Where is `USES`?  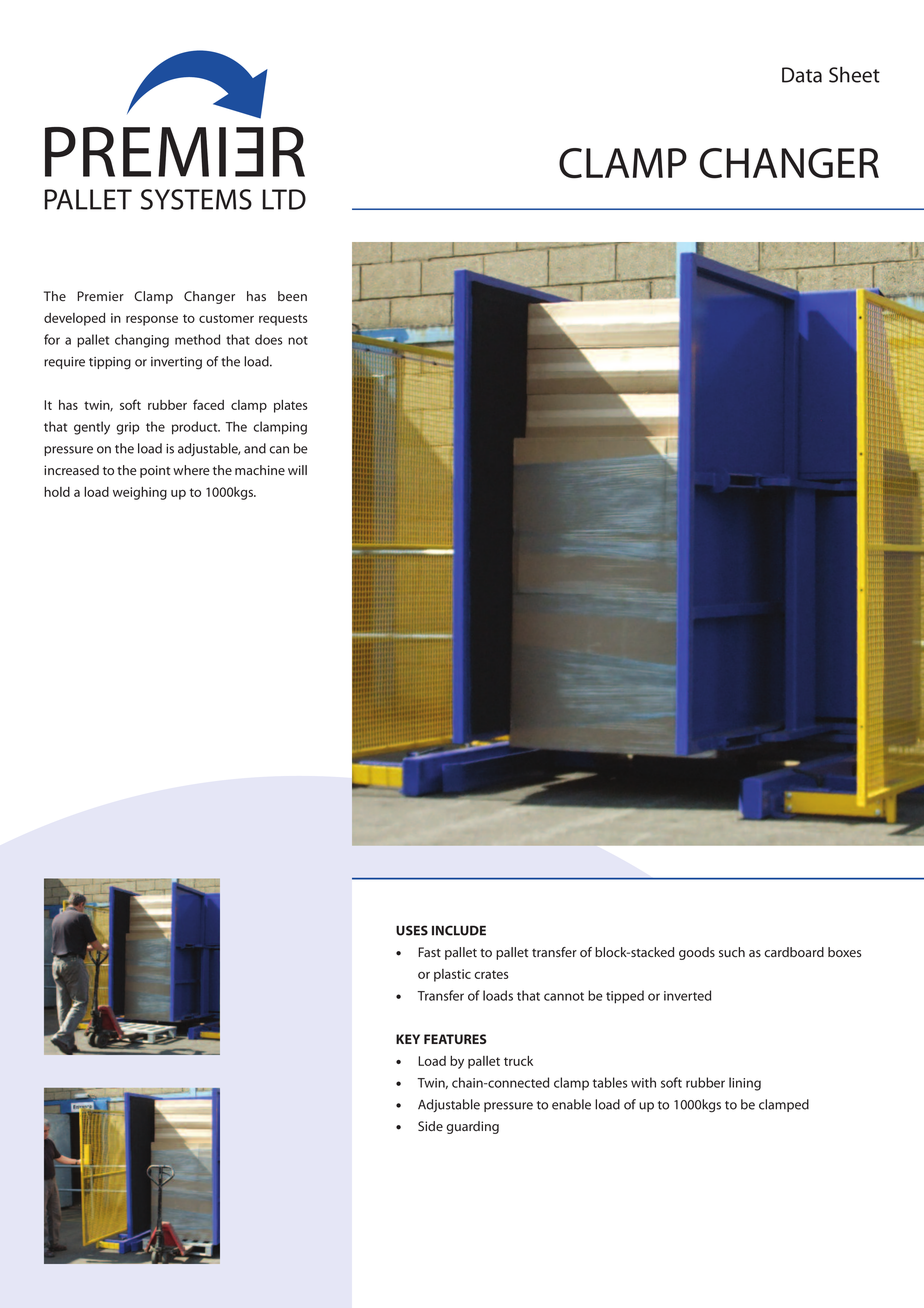 USES is located at coordinates (412, 930).
